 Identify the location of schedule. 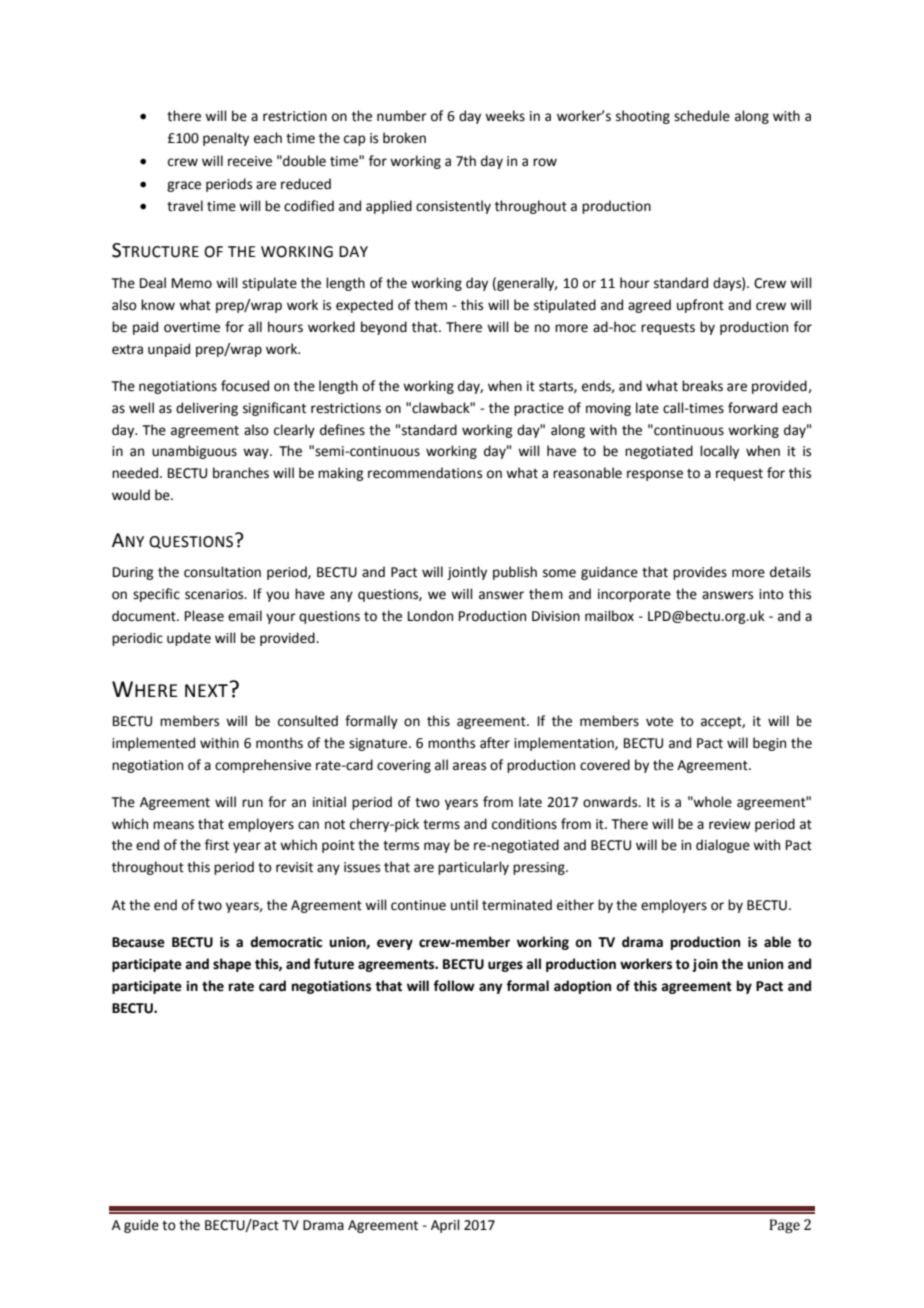
(702, 116).
